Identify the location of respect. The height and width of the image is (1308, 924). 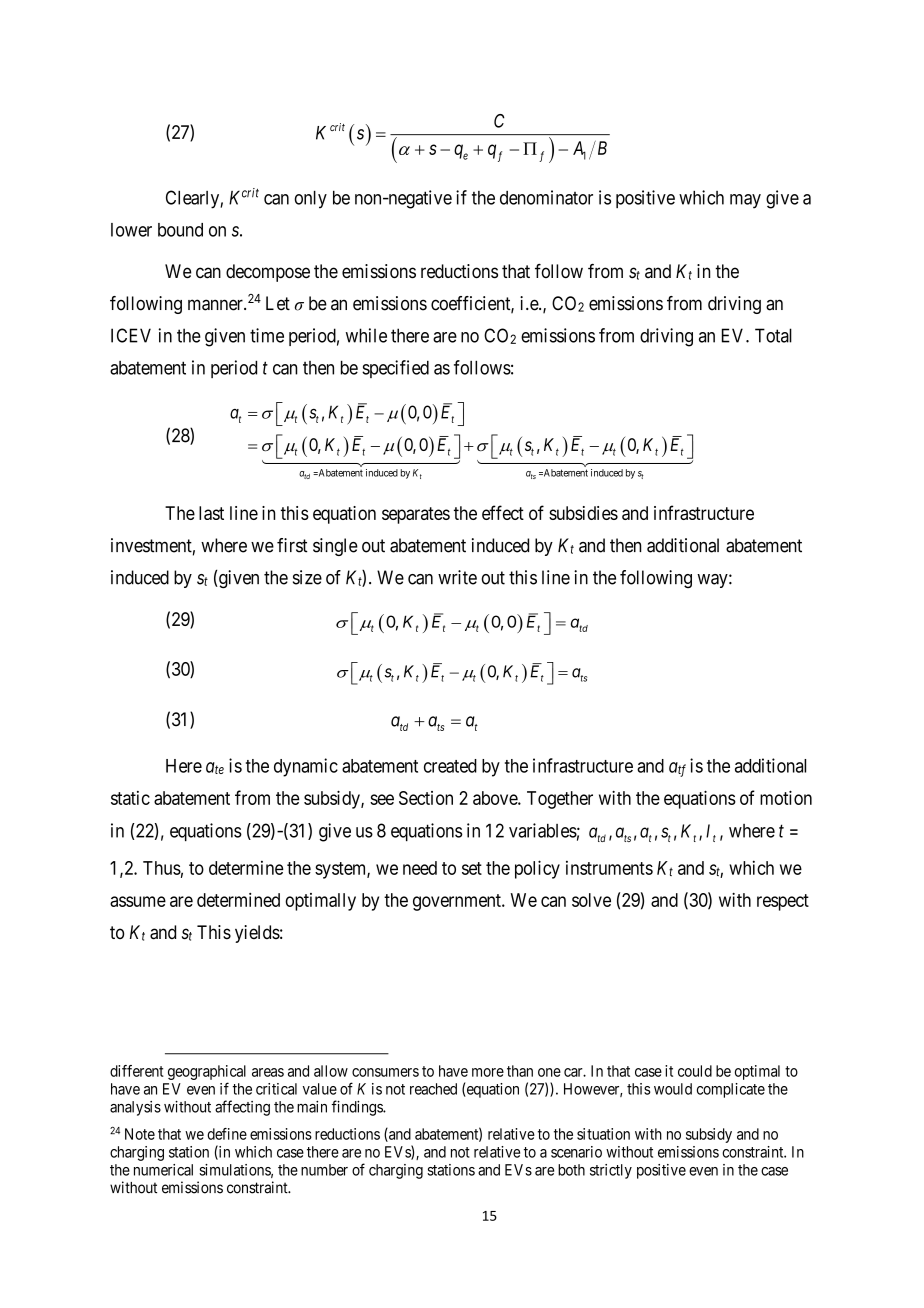
(783, 902).
